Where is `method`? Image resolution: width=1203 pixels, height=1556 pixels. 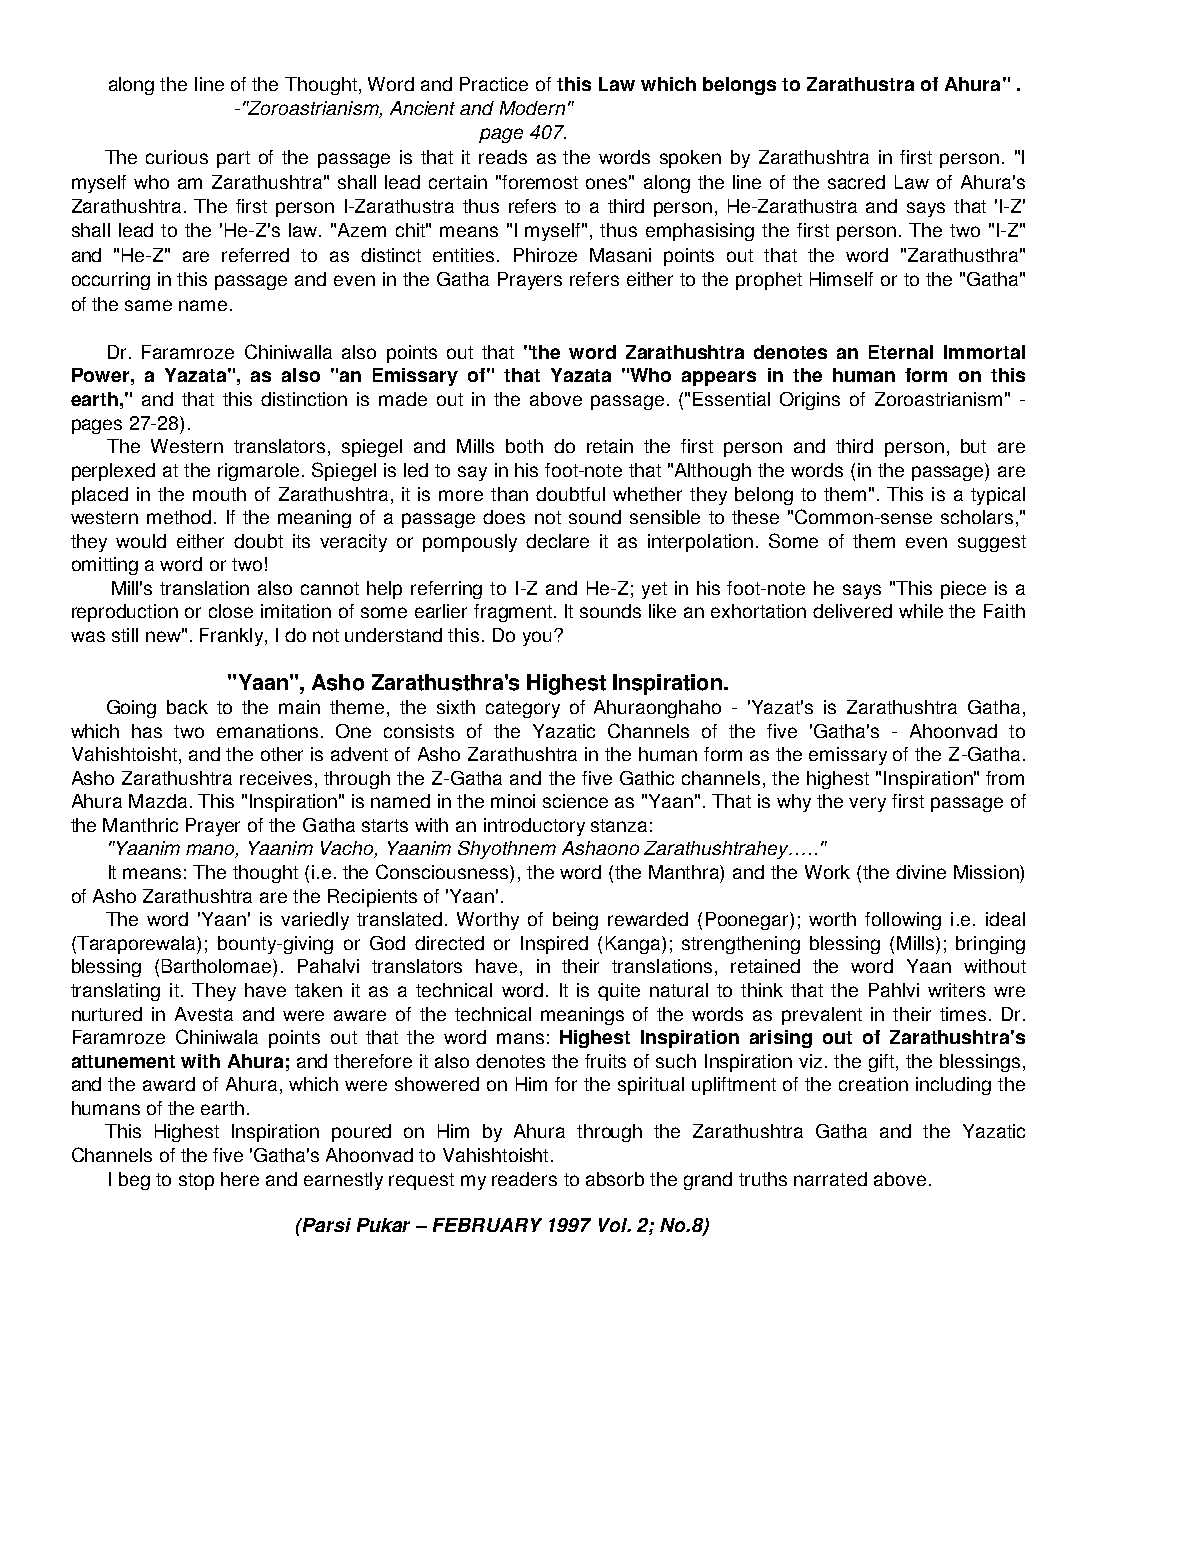
method is located at coordinates (179, 517).
